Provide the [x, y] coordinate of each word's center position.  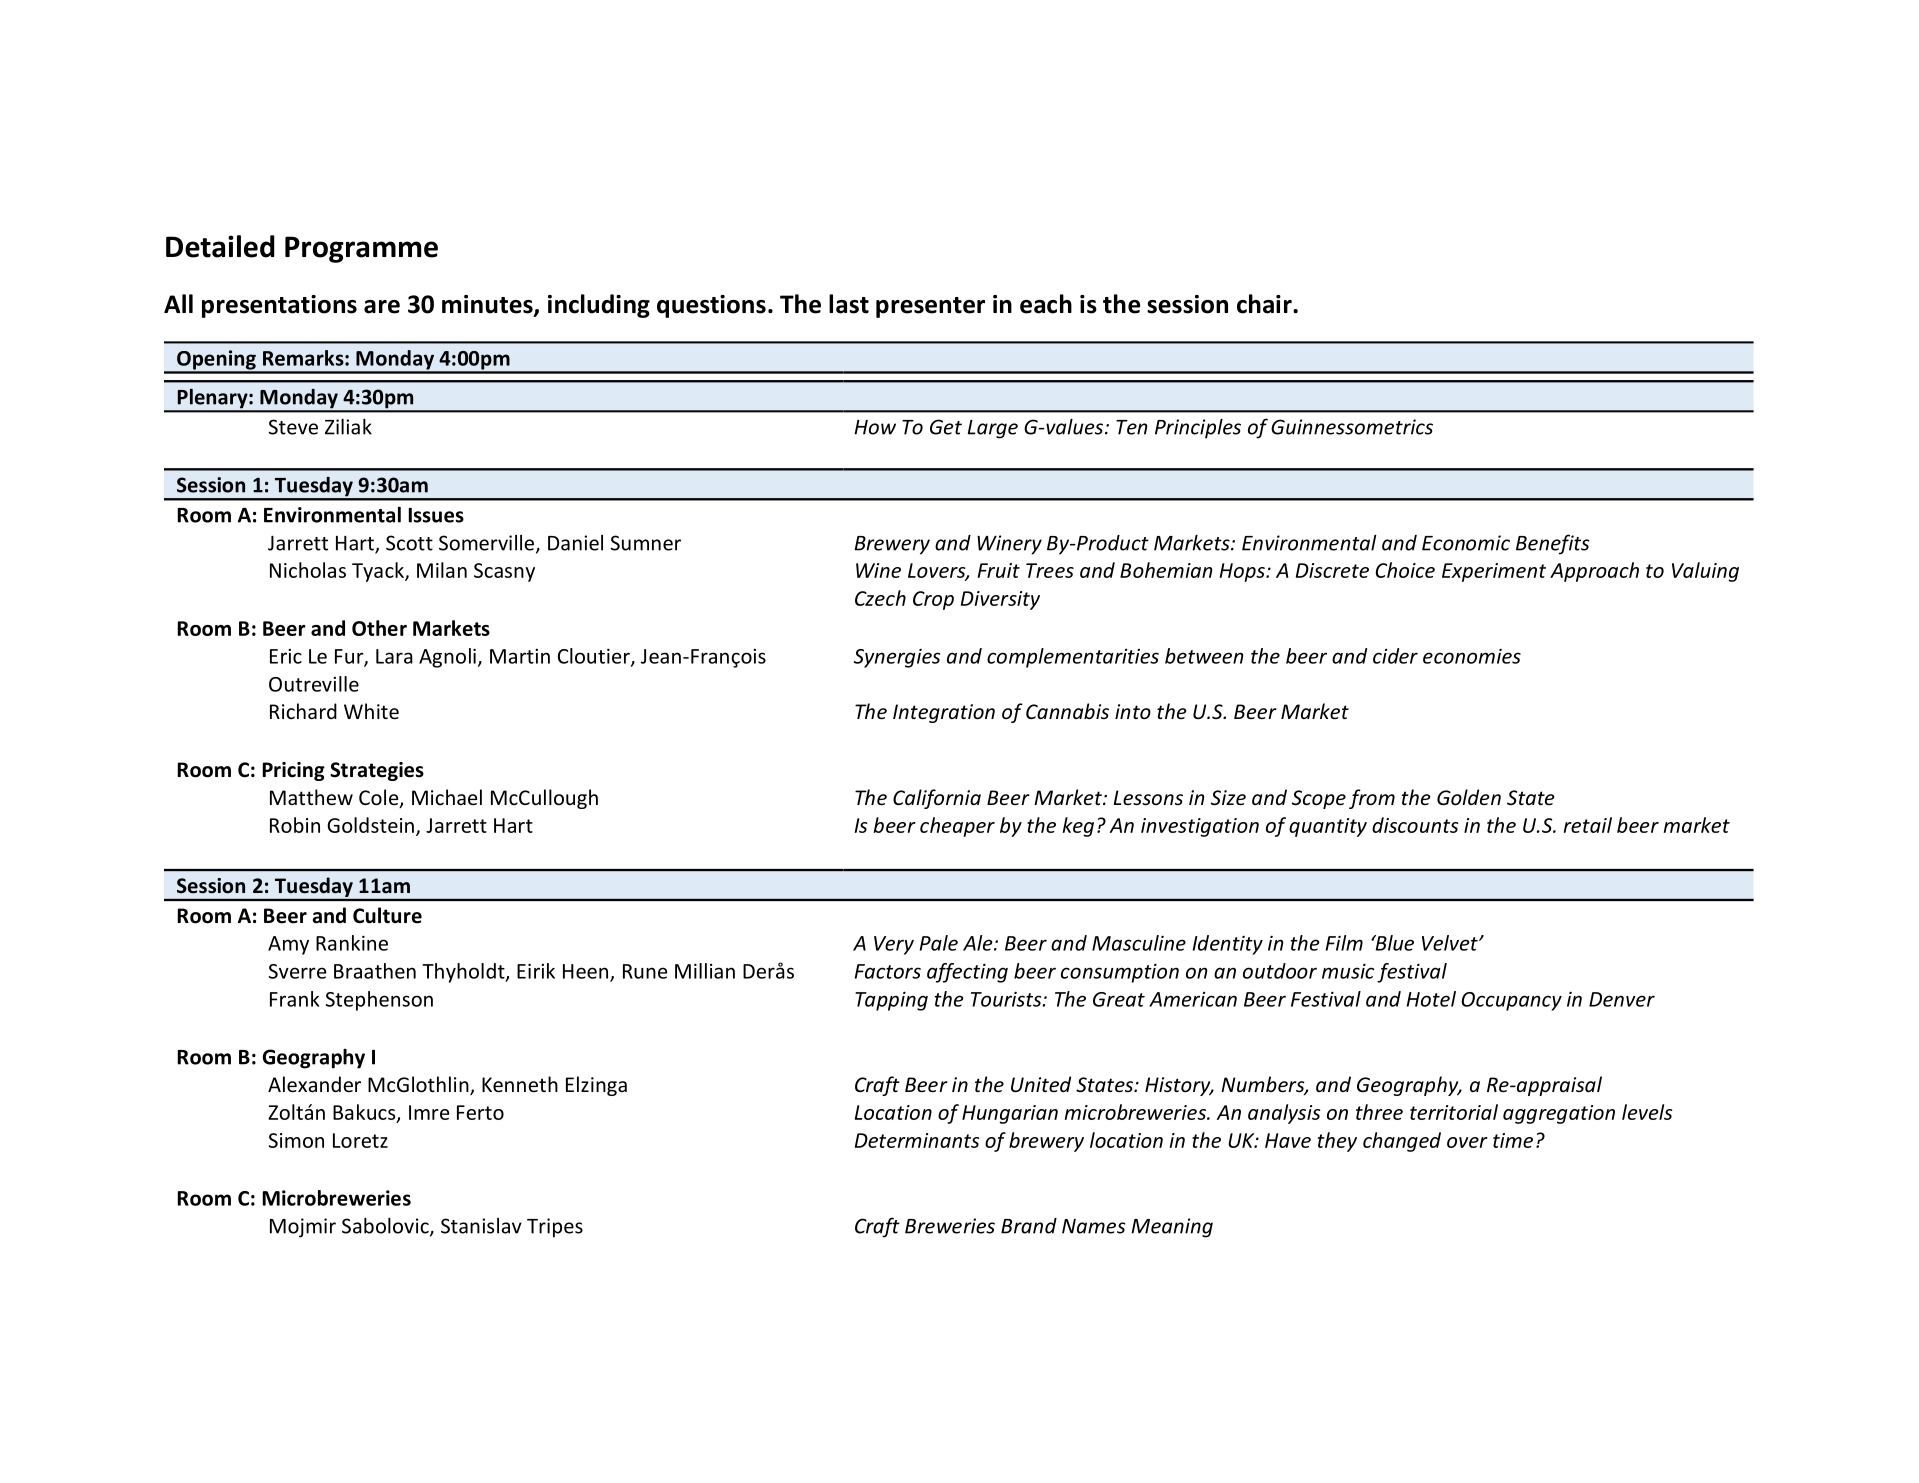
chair [1265, 304]
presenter [930, 307]
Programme [361, 249]
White [371, 711]
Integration [944, 713]
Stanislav [481, 1226]
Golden [1469, 797]
